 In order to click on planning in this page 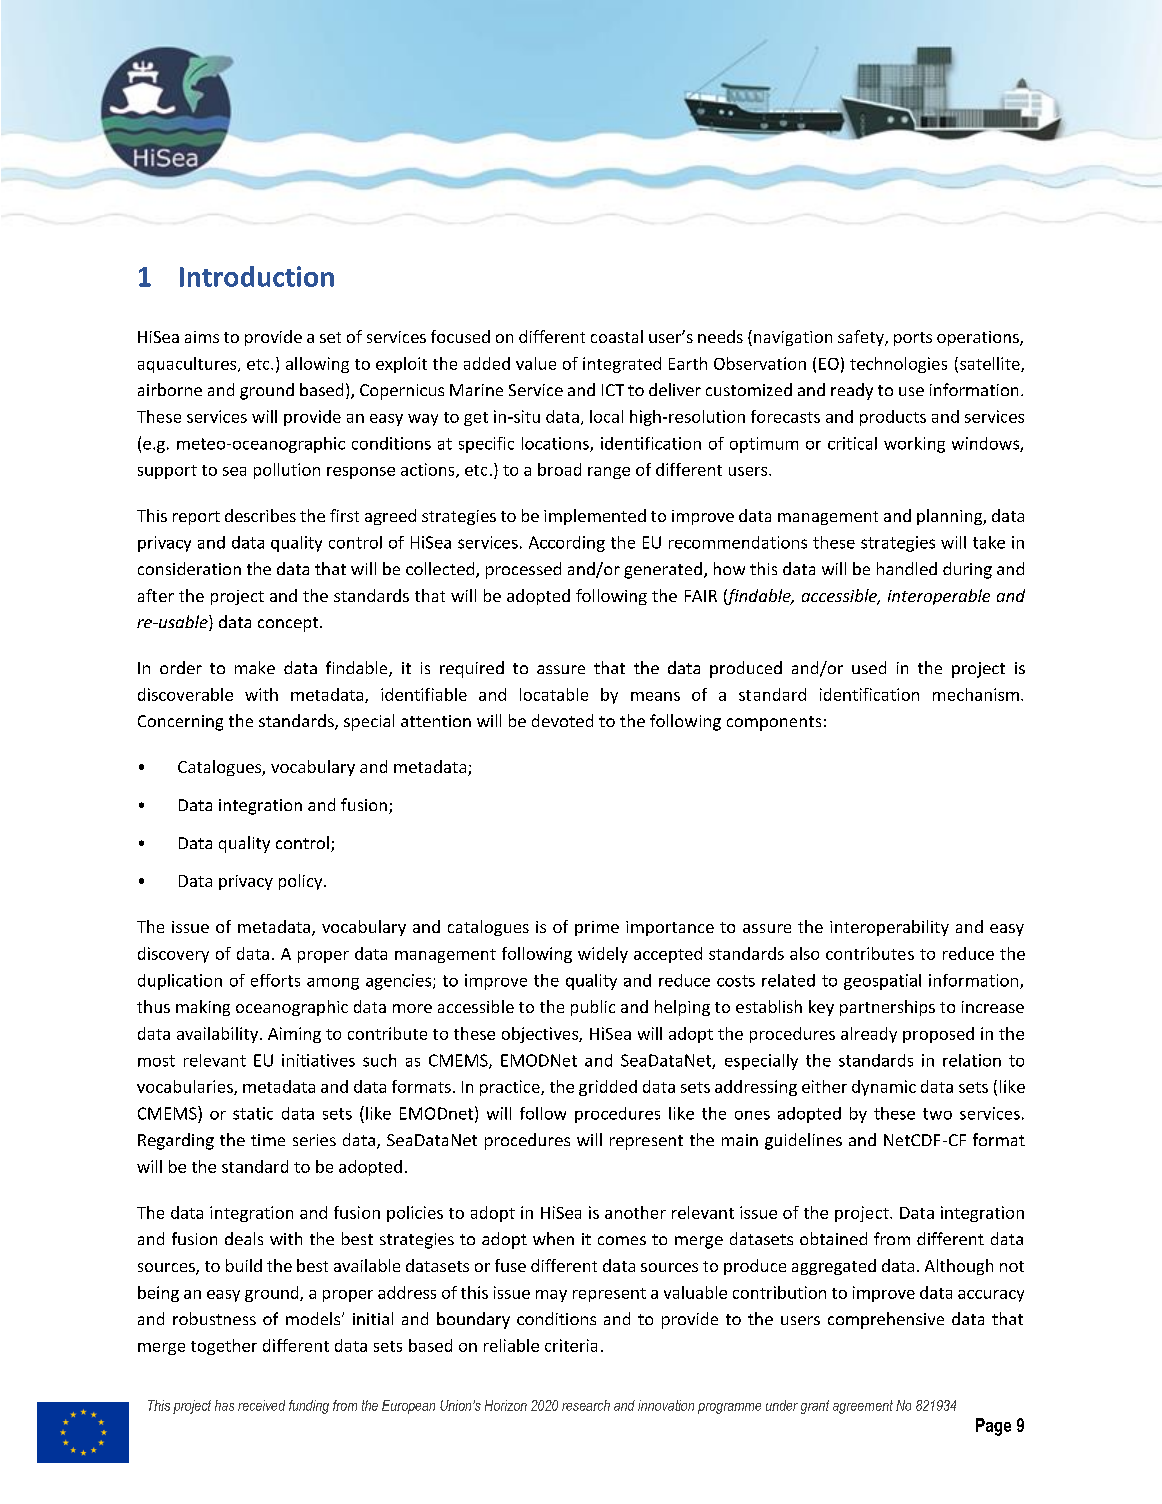, I will do `click(950, 517)`.
